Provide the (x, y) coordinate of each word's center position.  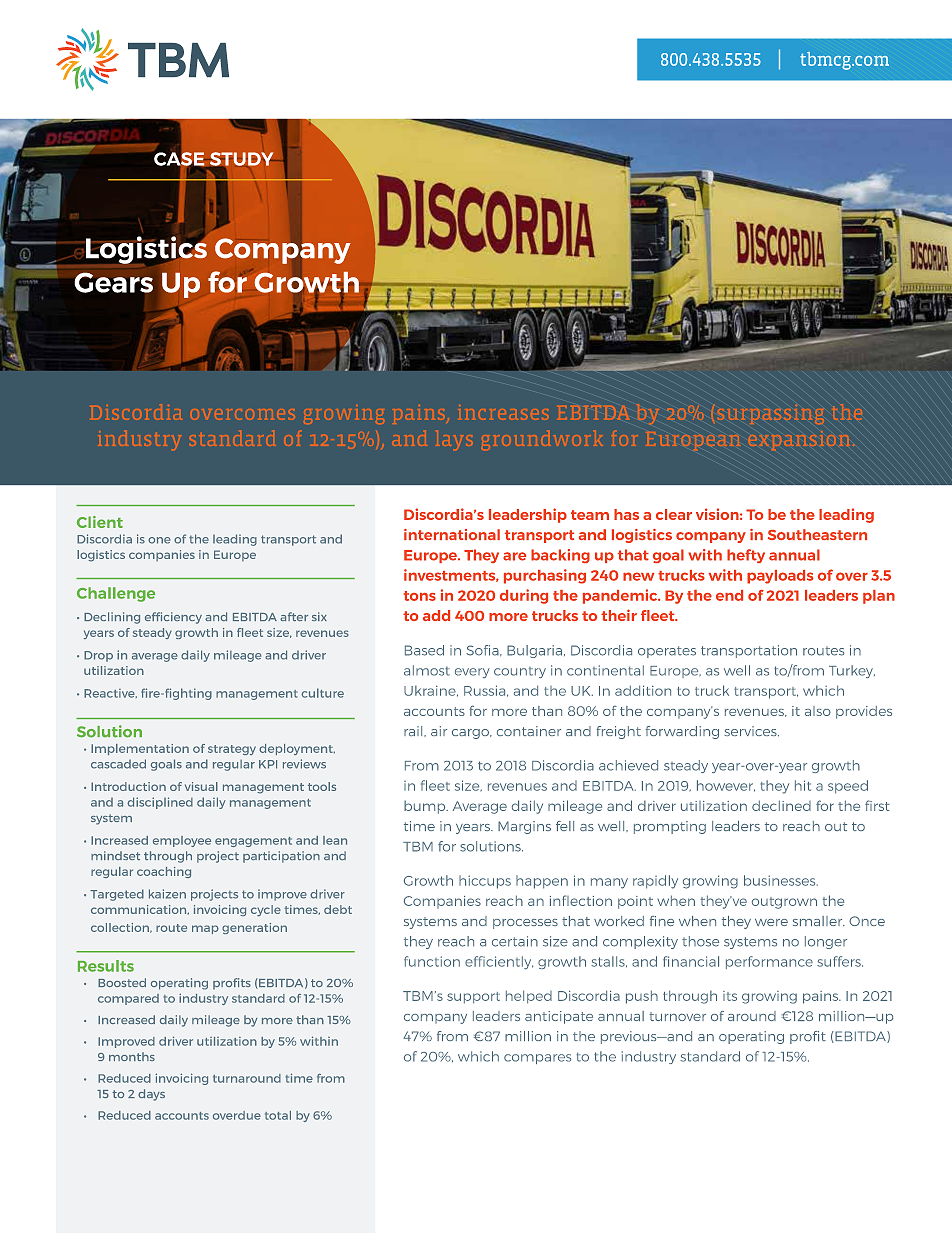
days (151, 1095)
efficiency (173, 618)
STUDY (241, 160)
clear (674, 514)
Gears (114, 282)
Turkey (852, 671)
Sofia (483, 650)
